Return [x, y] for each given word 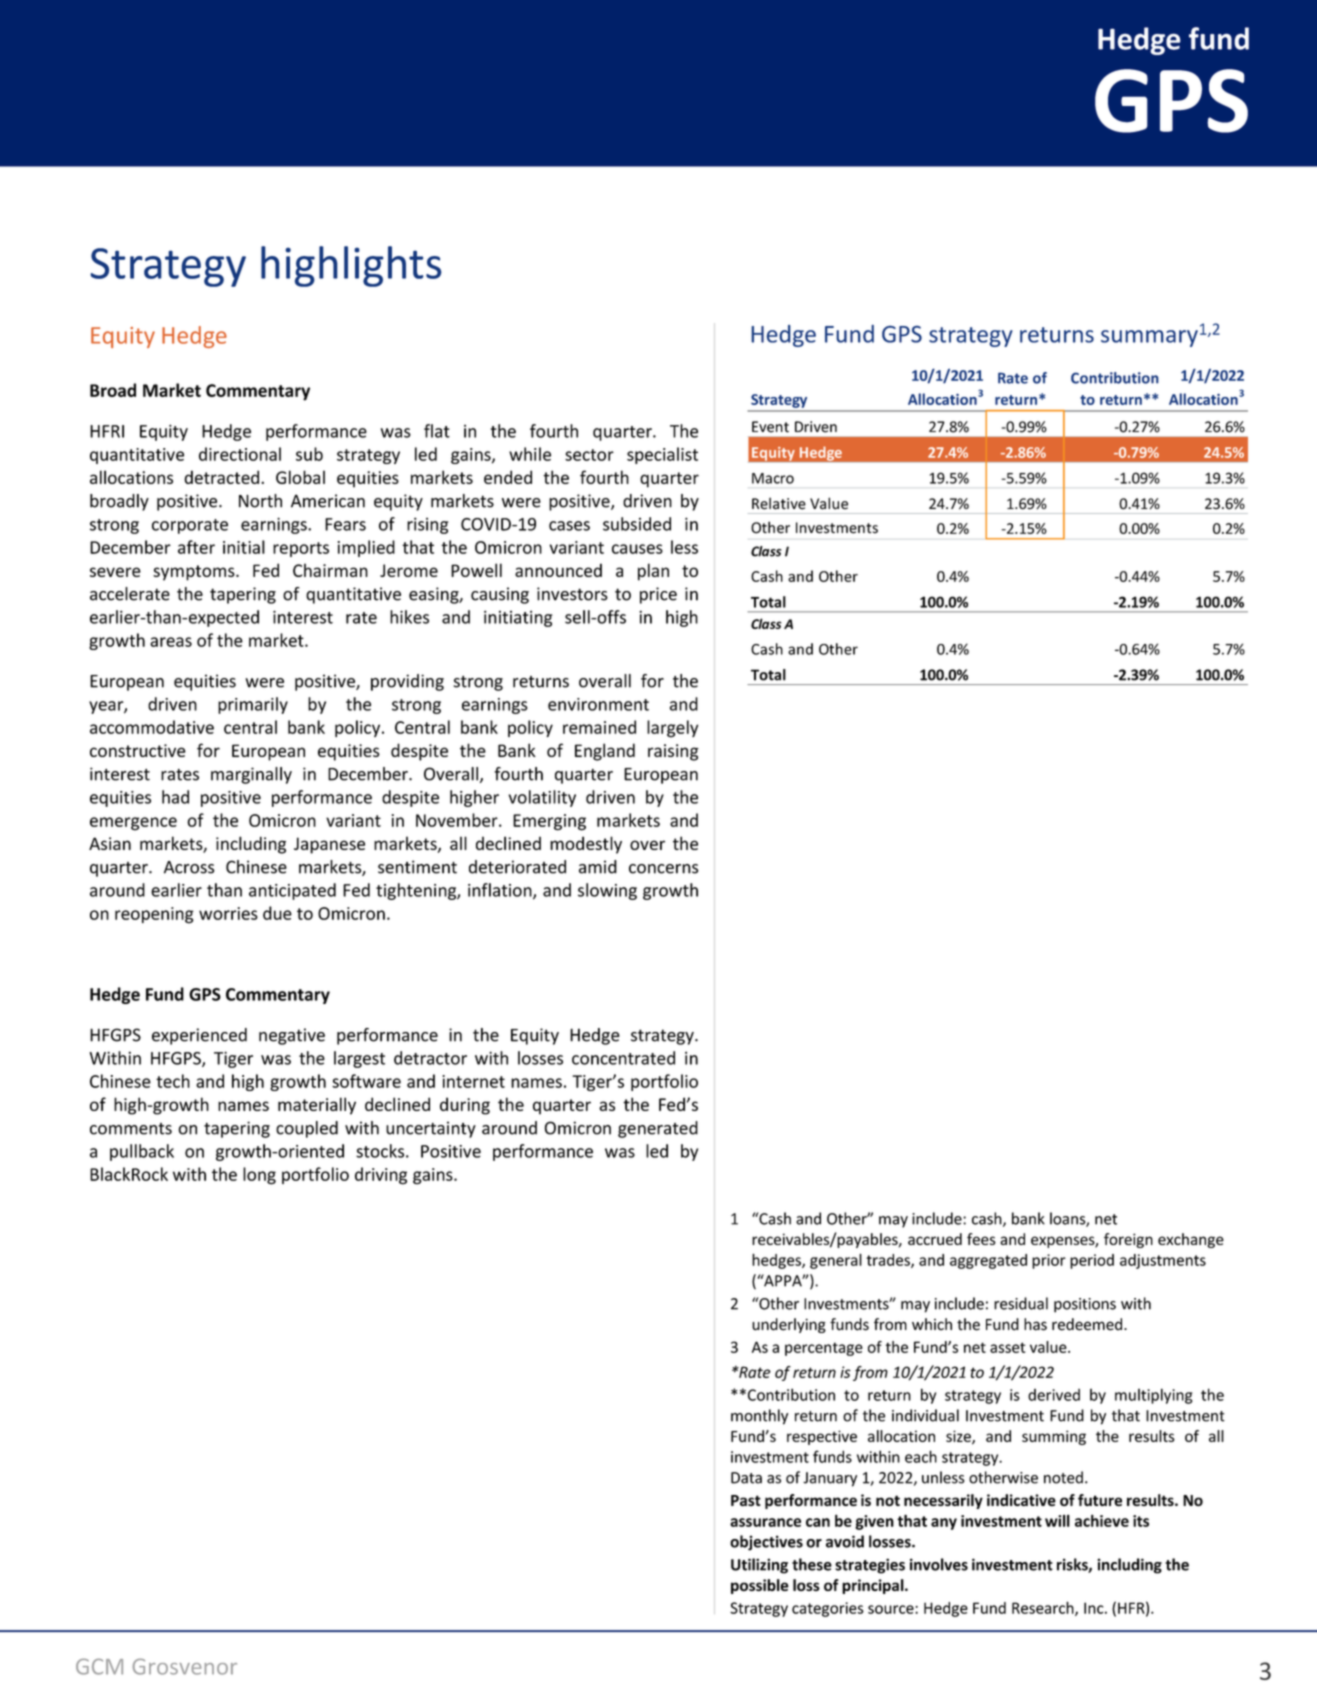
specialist [662, 455]
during [465, 1106]
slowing [607, 891]
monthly [759, 1417]
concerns [663, 869]
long [259, 1176]
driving [381, 1176]
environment [598, 704]
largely [672, 729]
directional [240, 454]
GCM [99, 1667]
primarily [253, 705]
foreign [1128, 1240]
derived [1054, 1395]
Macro [773, 478]
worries [228, 913]
